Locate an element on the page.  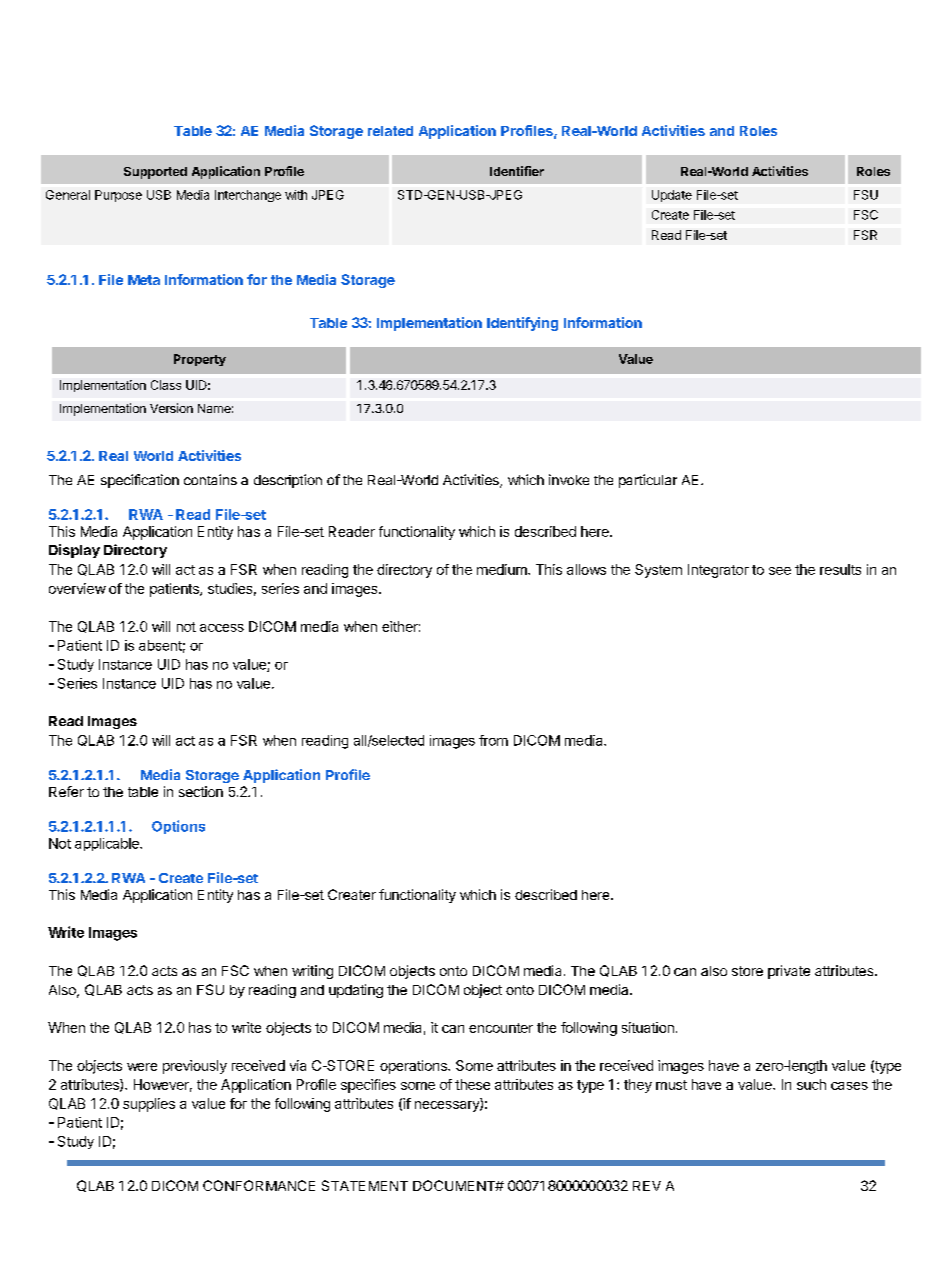
Supported is located at coordinates (155, 173).
